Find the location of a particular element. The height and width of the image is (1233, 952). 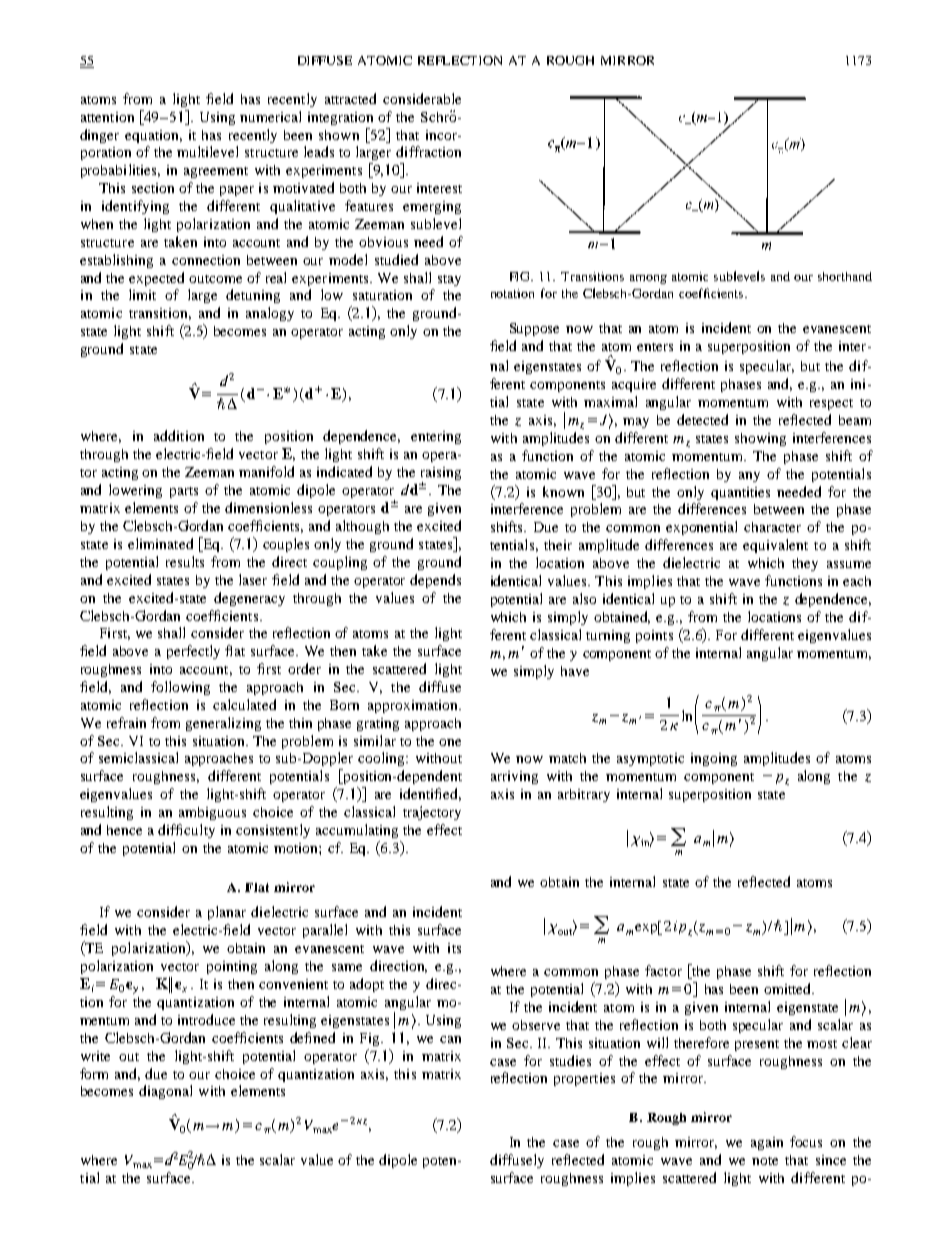

multilevel is located at coordinates (207, 151).
